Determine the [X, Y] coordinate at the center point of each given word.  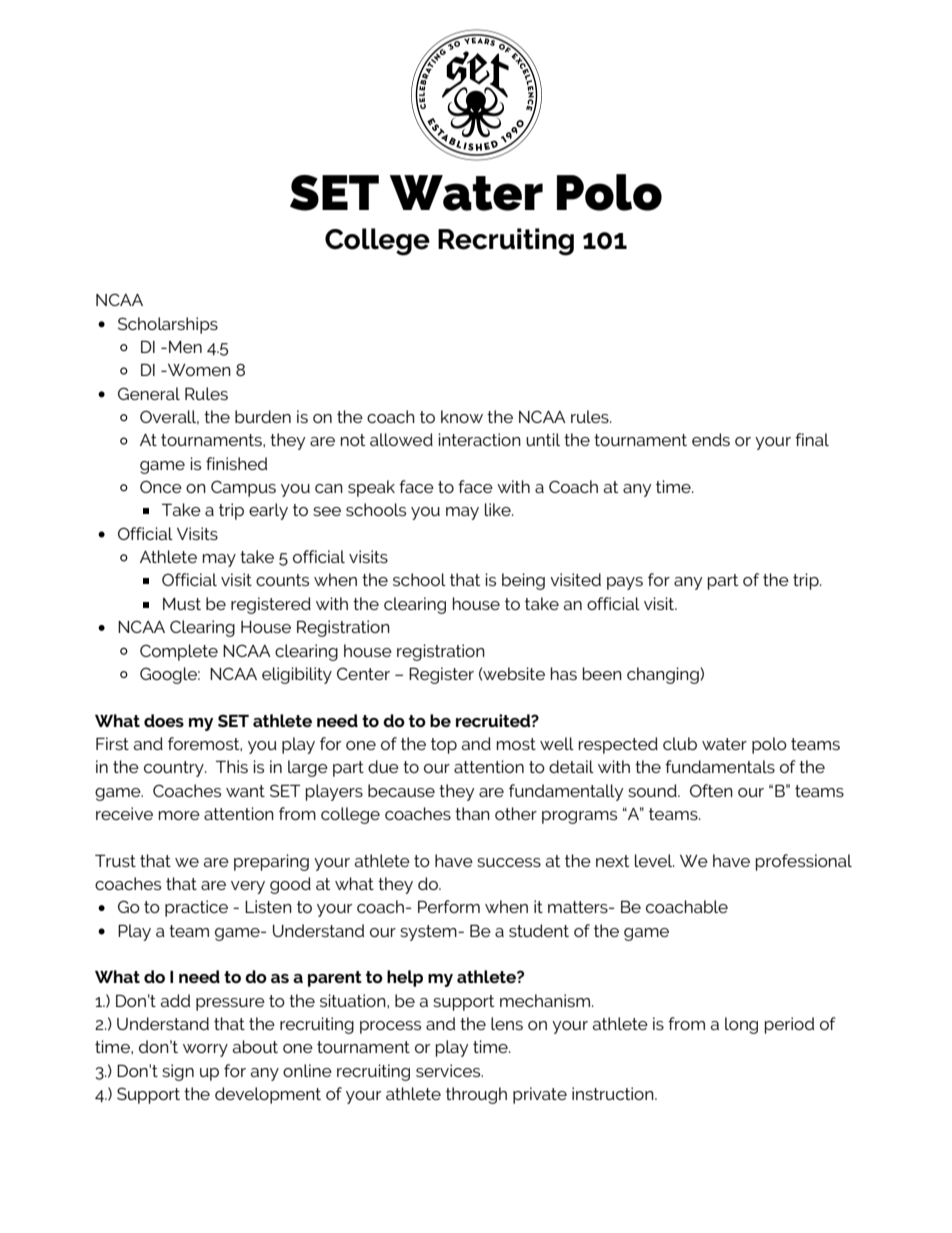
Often [711, 790]
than [472, 813]
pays [625, 583]
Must [182, 604]
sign [178, 1072]
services [449, 1070]
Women [198, 370]
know [462, 416]
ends [711, 439]
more [179, 815]
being [523, 581]
